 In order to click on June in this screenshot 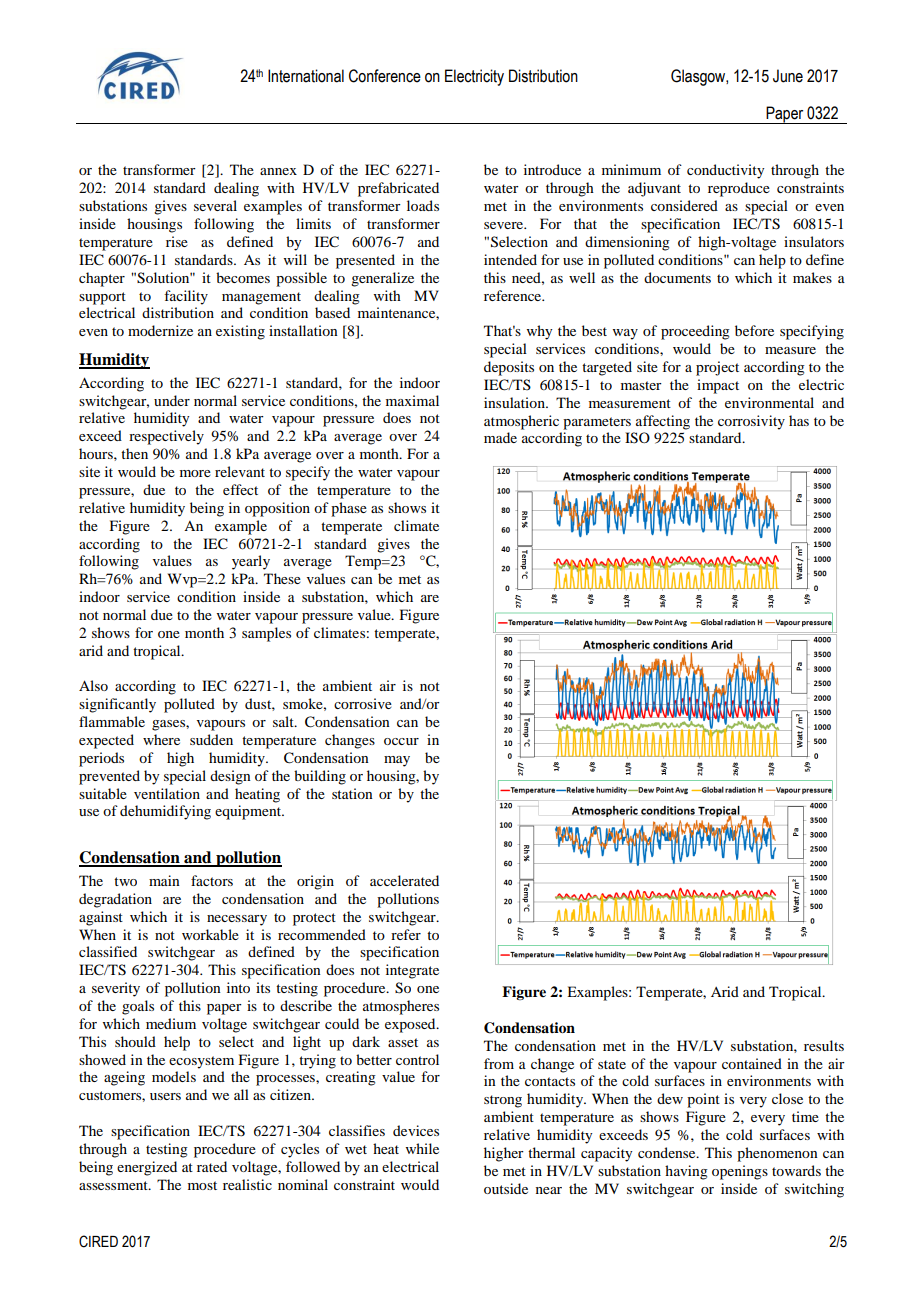, I will do `click(788, 76)`.
